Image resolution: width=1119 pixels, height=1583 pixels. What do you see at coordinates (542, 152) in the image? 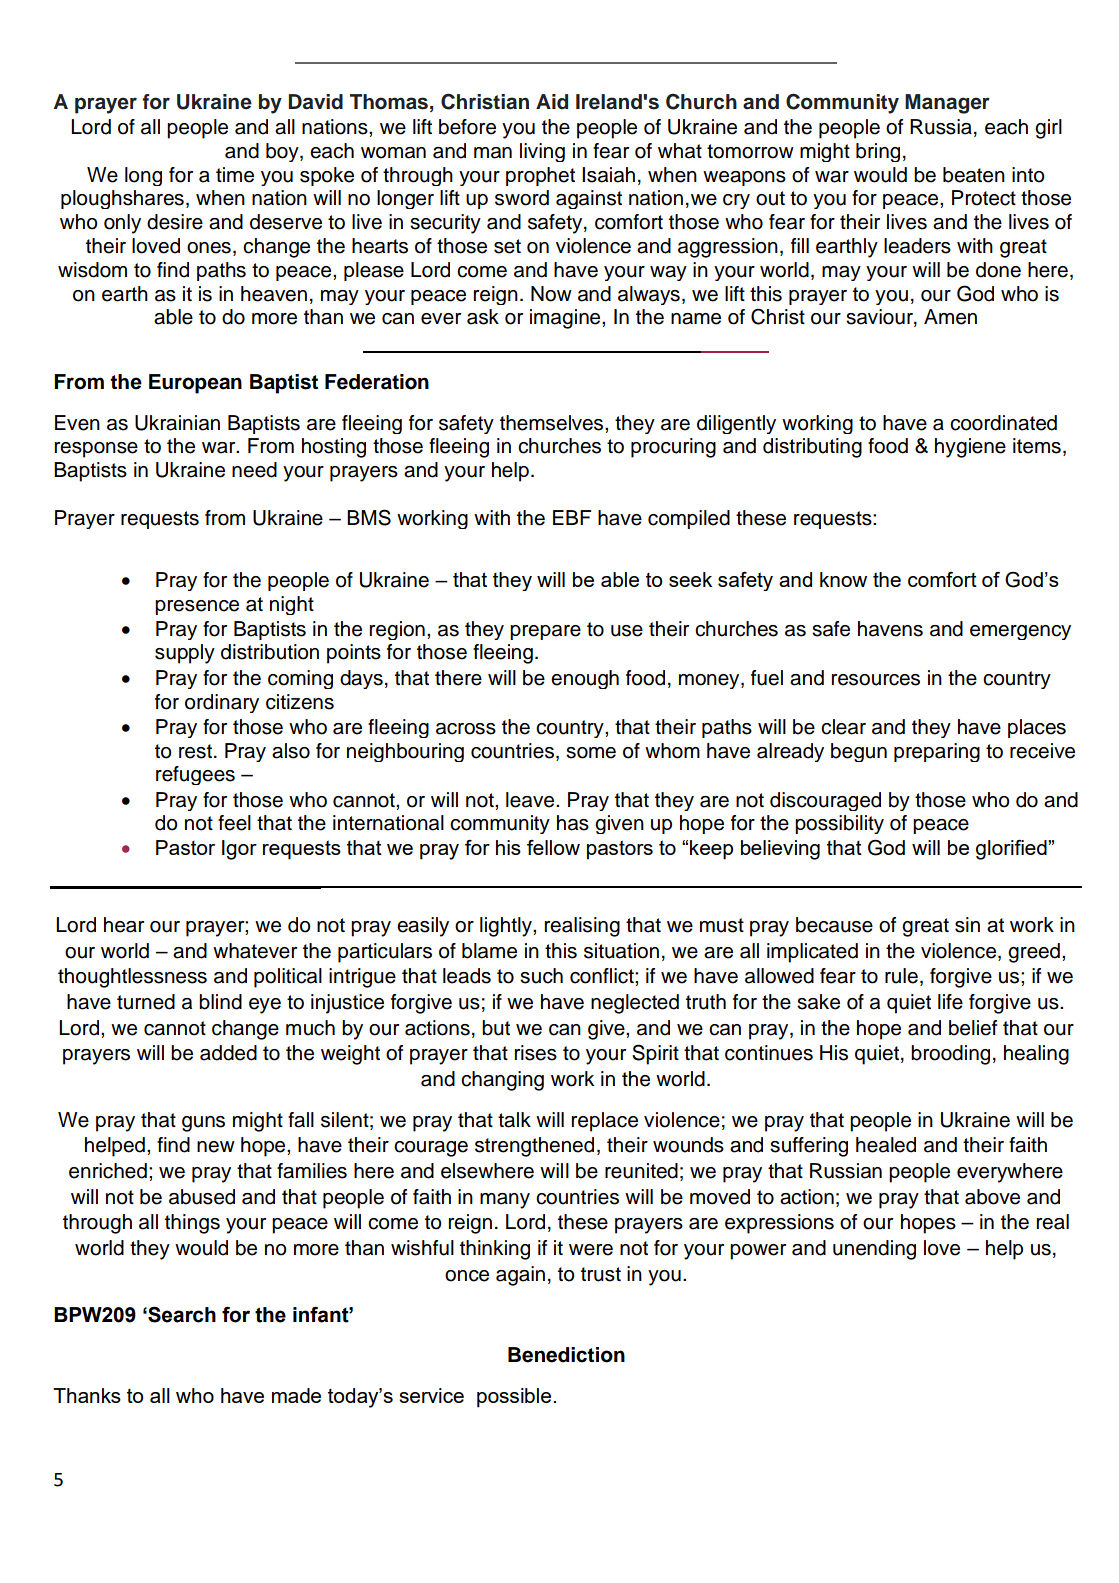
I see `living` at bounding box center [542, 152].
